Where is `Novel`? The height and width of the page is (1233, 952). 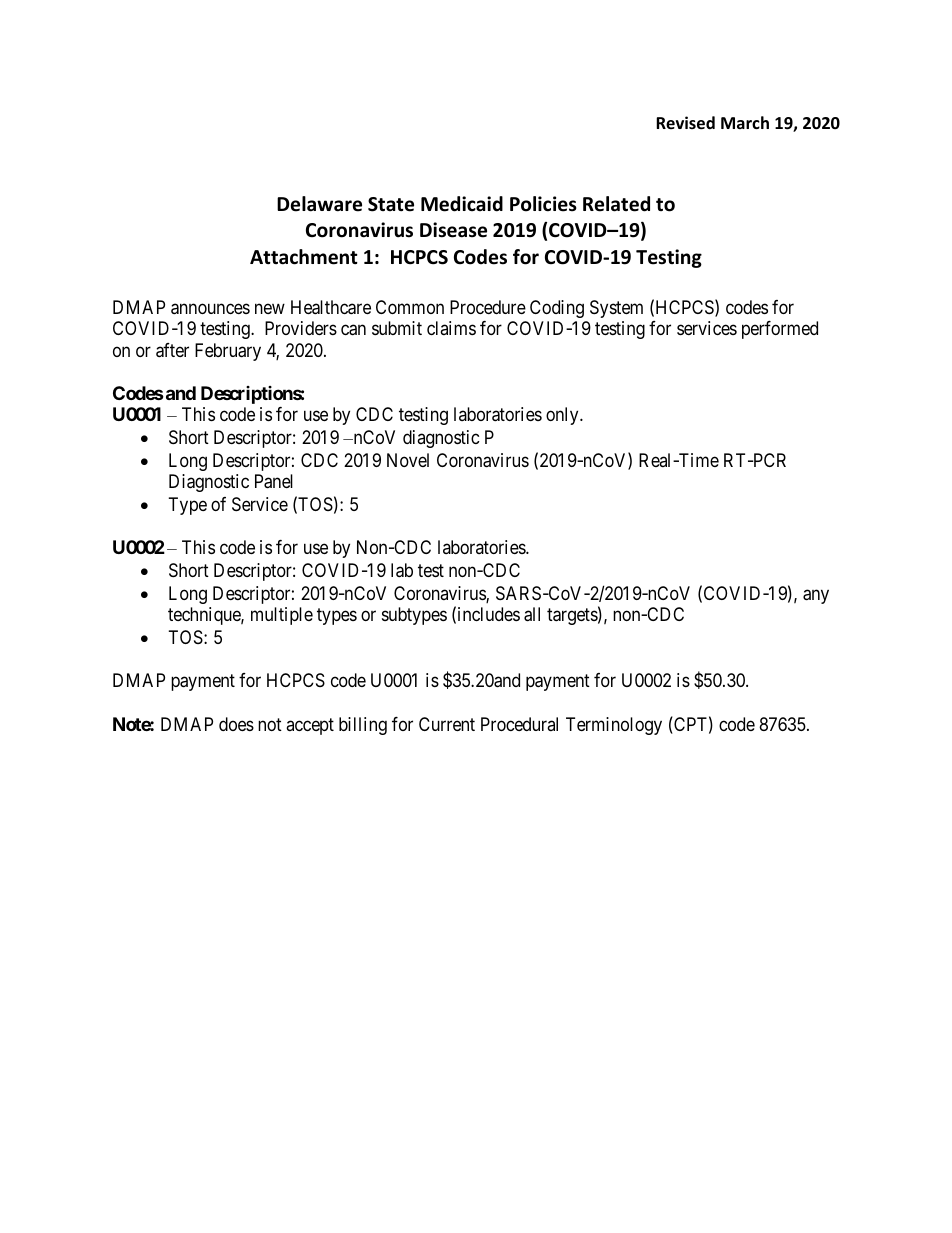
Novel is located at coordinates (408, 460).
